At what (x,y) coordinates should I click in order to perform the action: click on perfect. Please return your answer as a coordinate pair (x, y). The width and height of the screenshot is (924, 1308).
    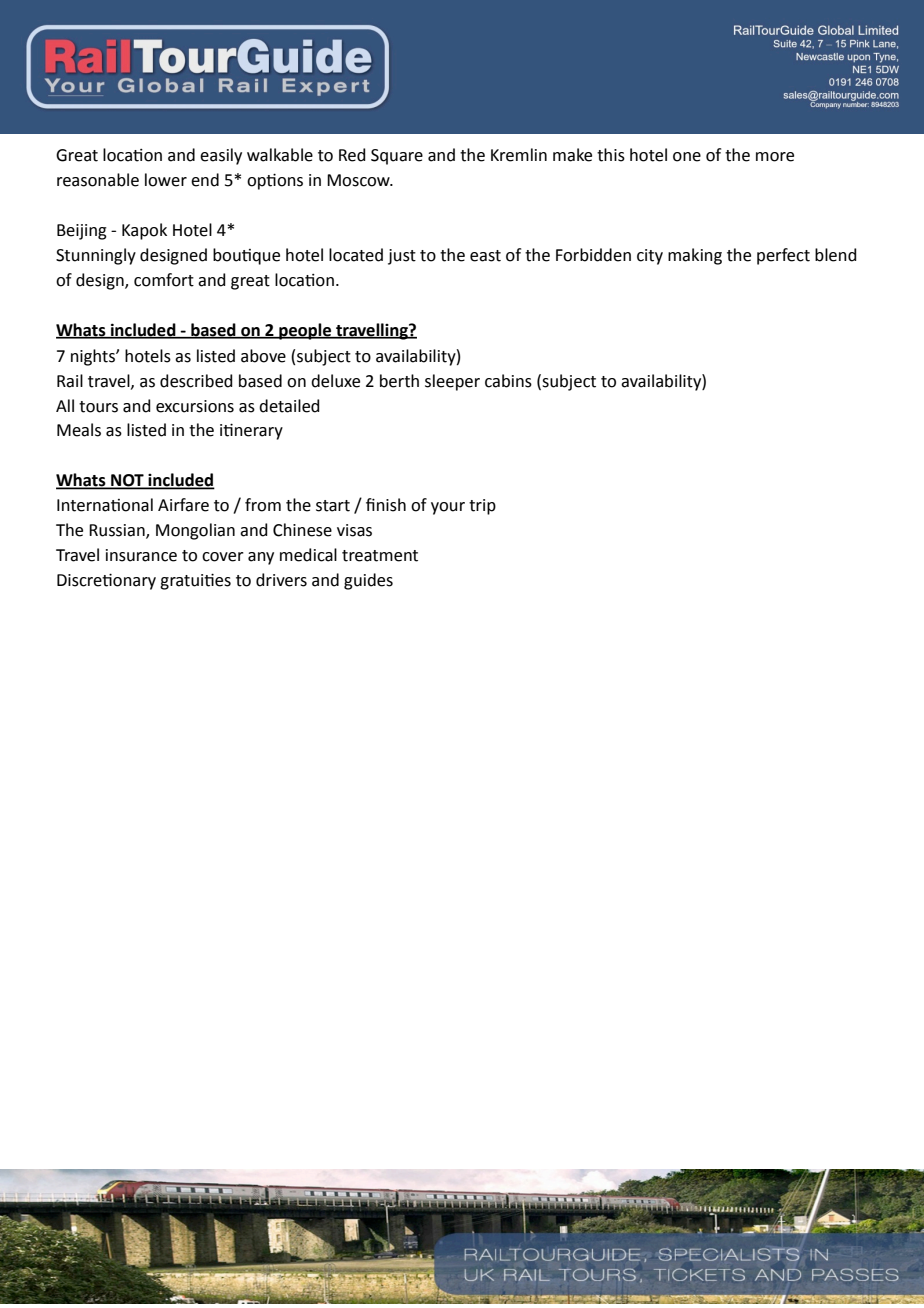
    Looking at the image, I should click on (783, 256).
